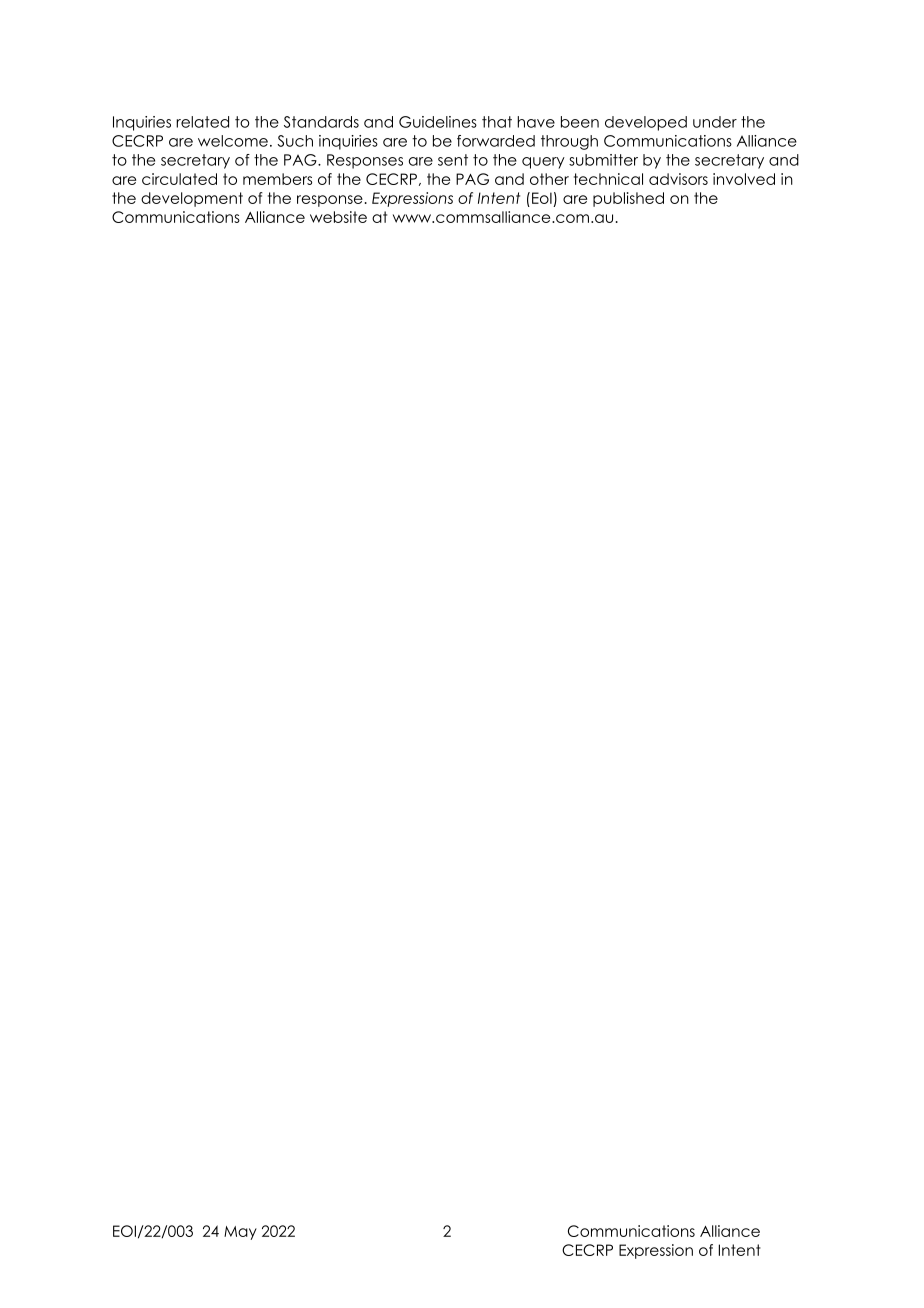 Image resolution: width=924 pixels, height=1308 pixels. What do you see at coordinates (549, 179) in the screenshot?
I see `other` at bounding box center [549, 179].
